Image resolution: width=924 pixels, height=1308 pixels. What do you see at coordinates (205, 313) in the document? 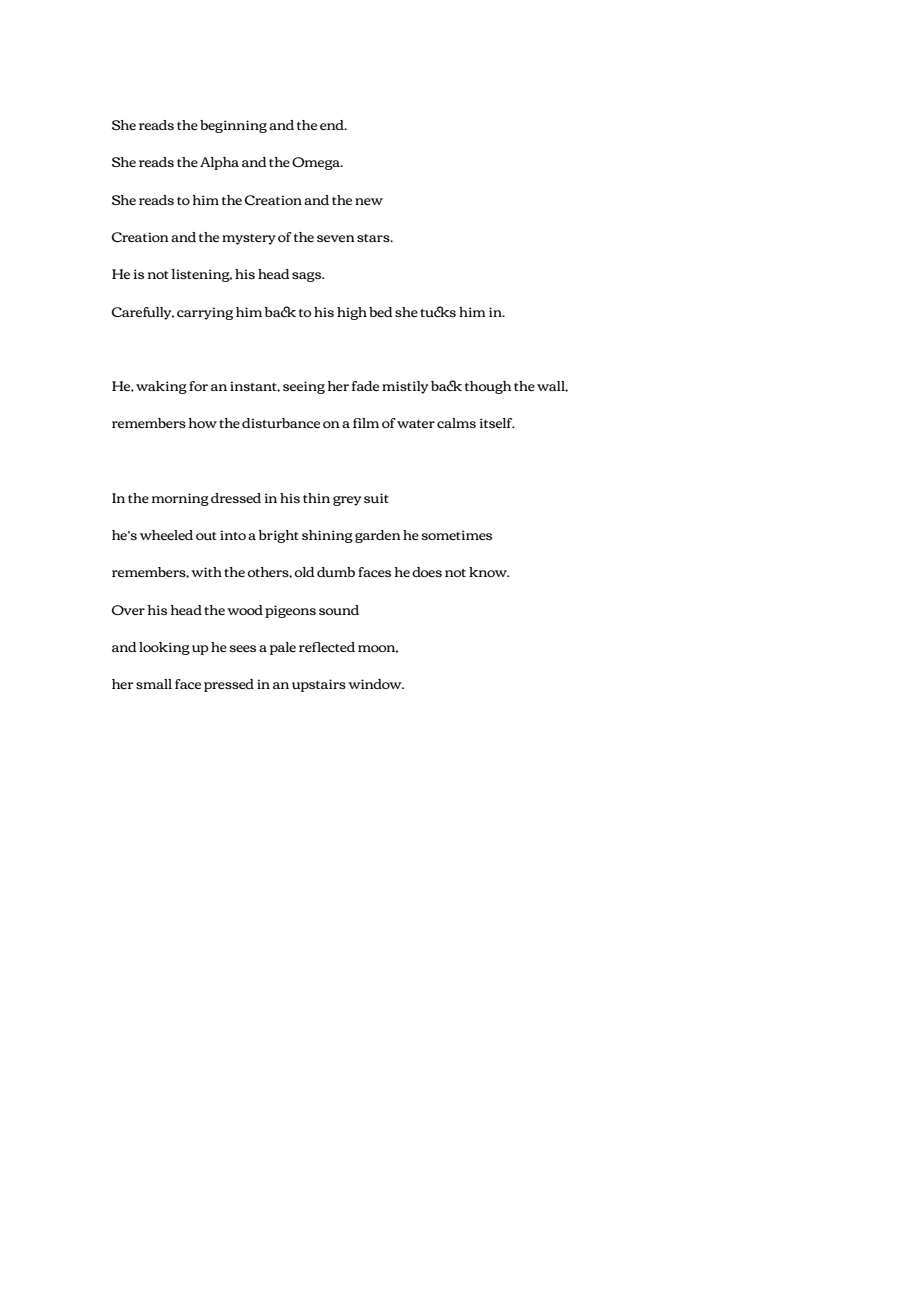
I see `carrying` at bounding box center [205, 313].
